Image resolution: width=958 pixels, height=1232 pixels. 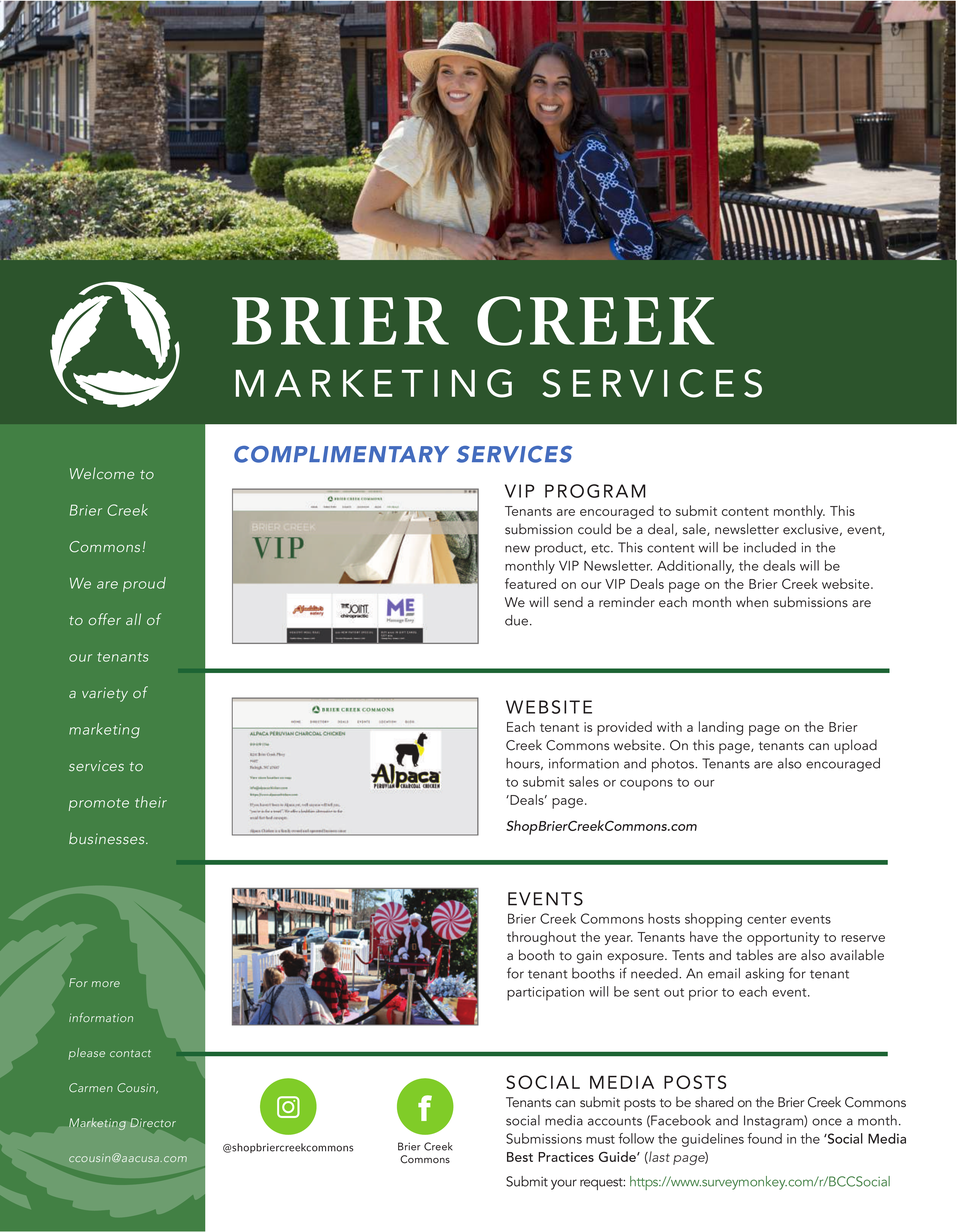 What do you see at coordinates (102, 473) in the page?
I see `Welcome` at bounding box center [102, 473].
